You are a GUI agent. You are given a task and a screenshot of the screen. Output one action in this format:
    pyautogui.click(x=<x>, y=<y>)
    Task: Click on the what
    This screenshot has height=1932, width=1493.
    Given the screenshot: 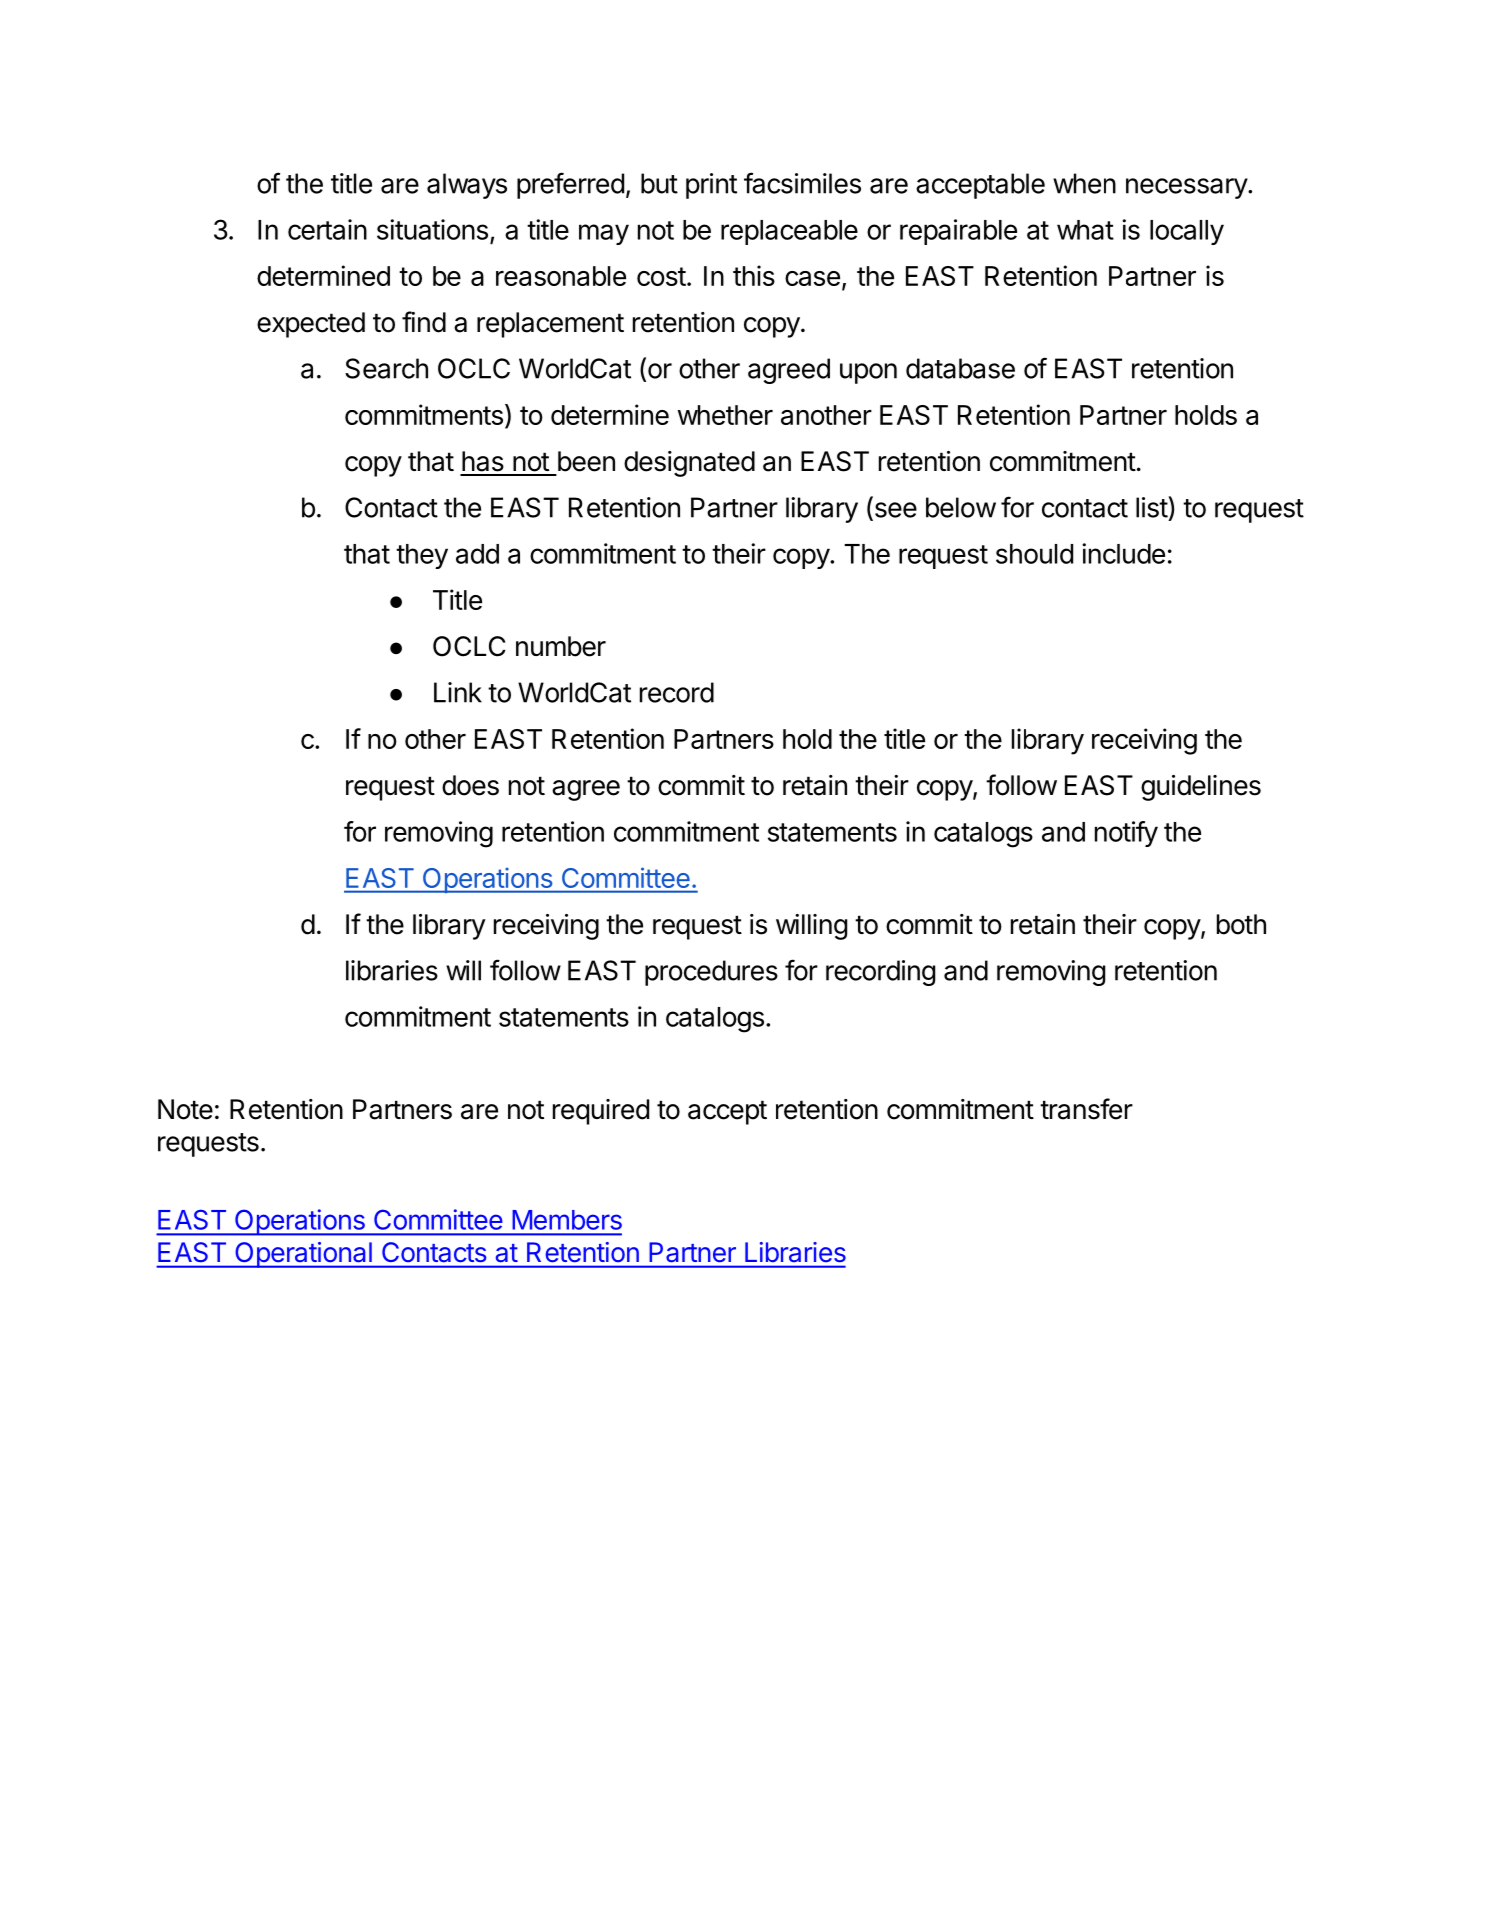 What is the action you would take?
    pyautogui.click(x=1085, y=230)
